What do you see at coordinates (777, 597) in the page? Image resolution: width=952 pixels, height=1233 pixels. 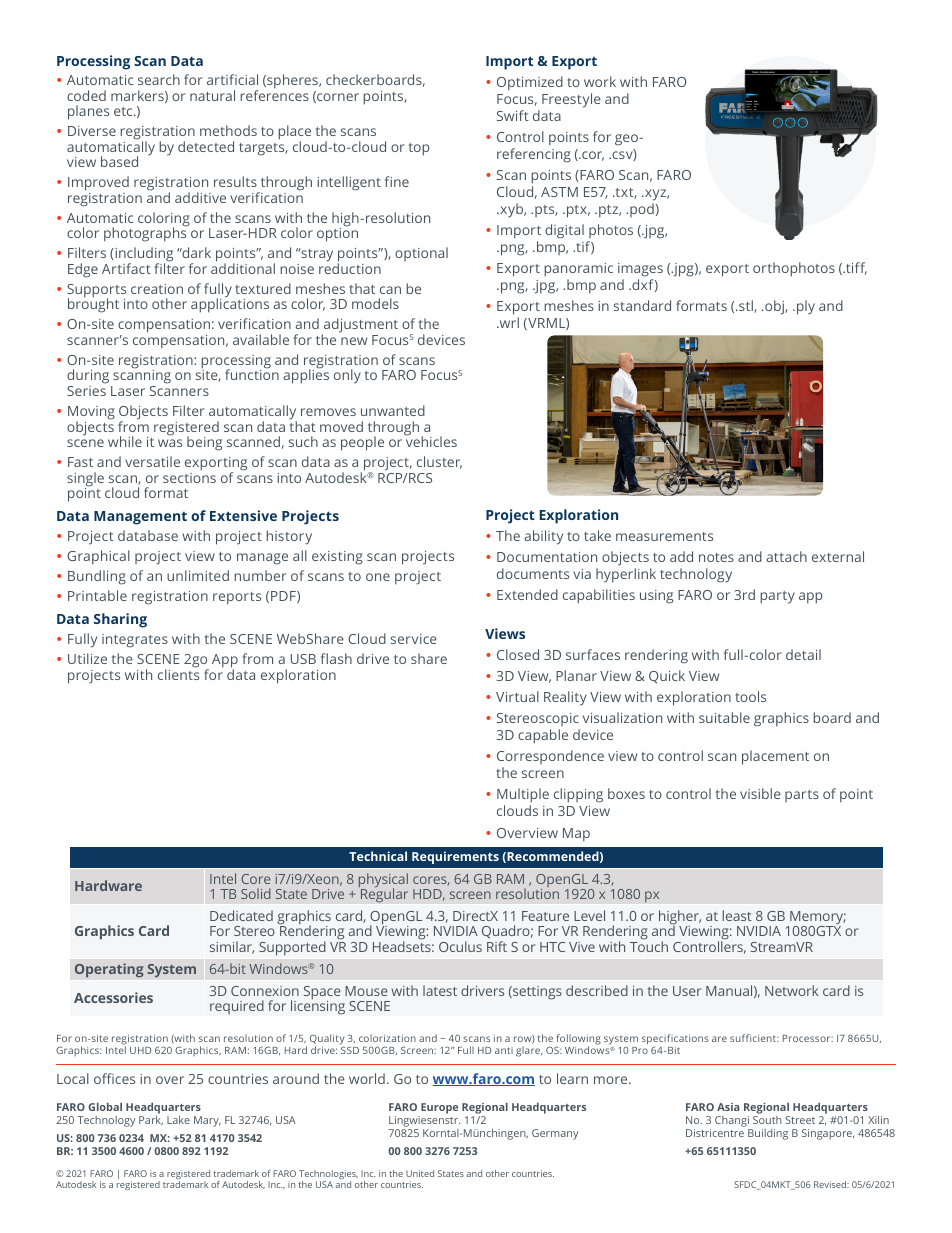 I see `party` at bounding box center [777, 597].
